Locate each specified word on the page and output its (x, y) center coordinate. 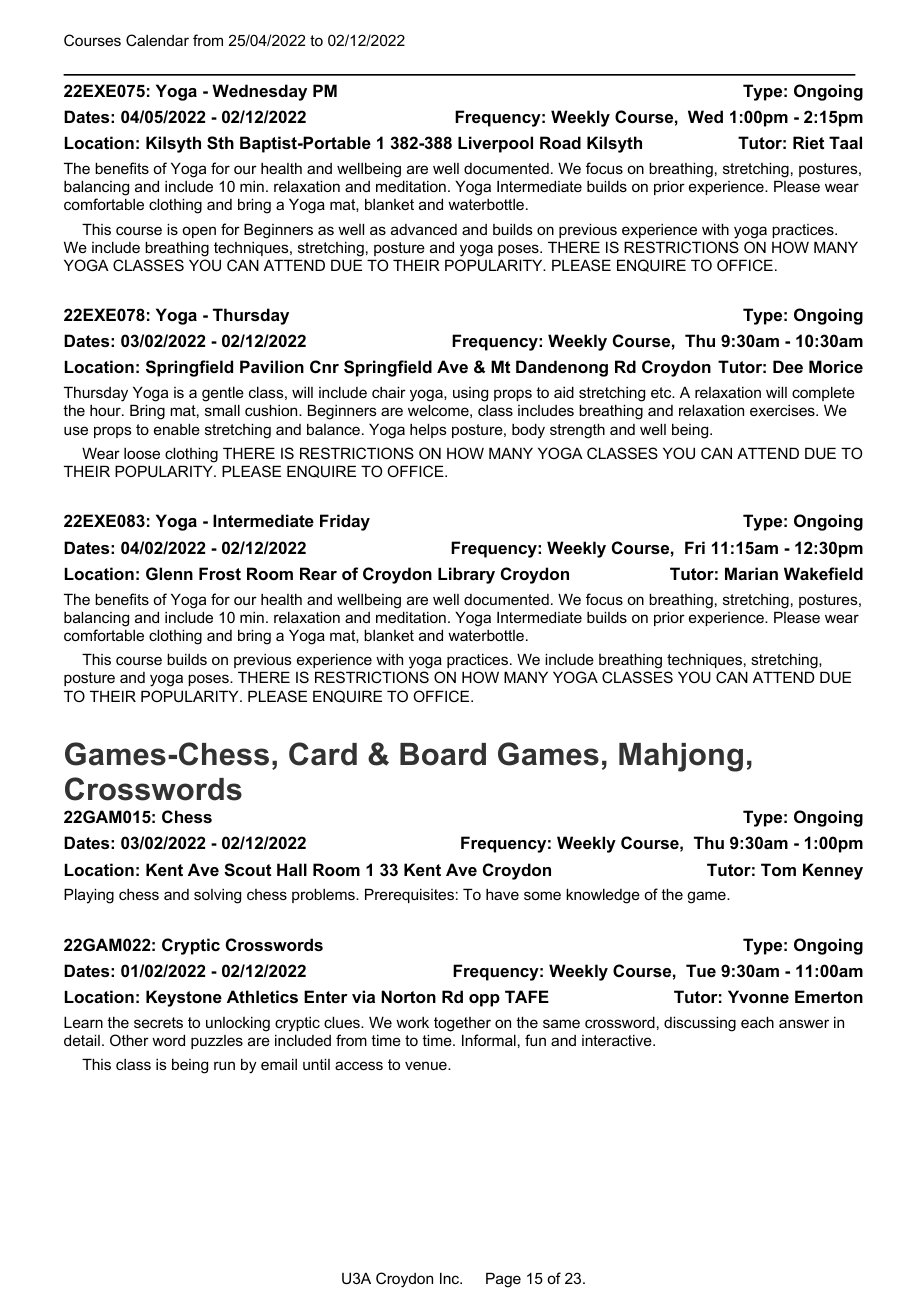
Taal (845, 142)
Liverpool (495, 144)
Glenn (169, 573)
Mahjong (681, 757)
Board (443, 754)
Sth (220, 143)
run (224, 1065)
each (757, 1022)
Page (503, 1280)
